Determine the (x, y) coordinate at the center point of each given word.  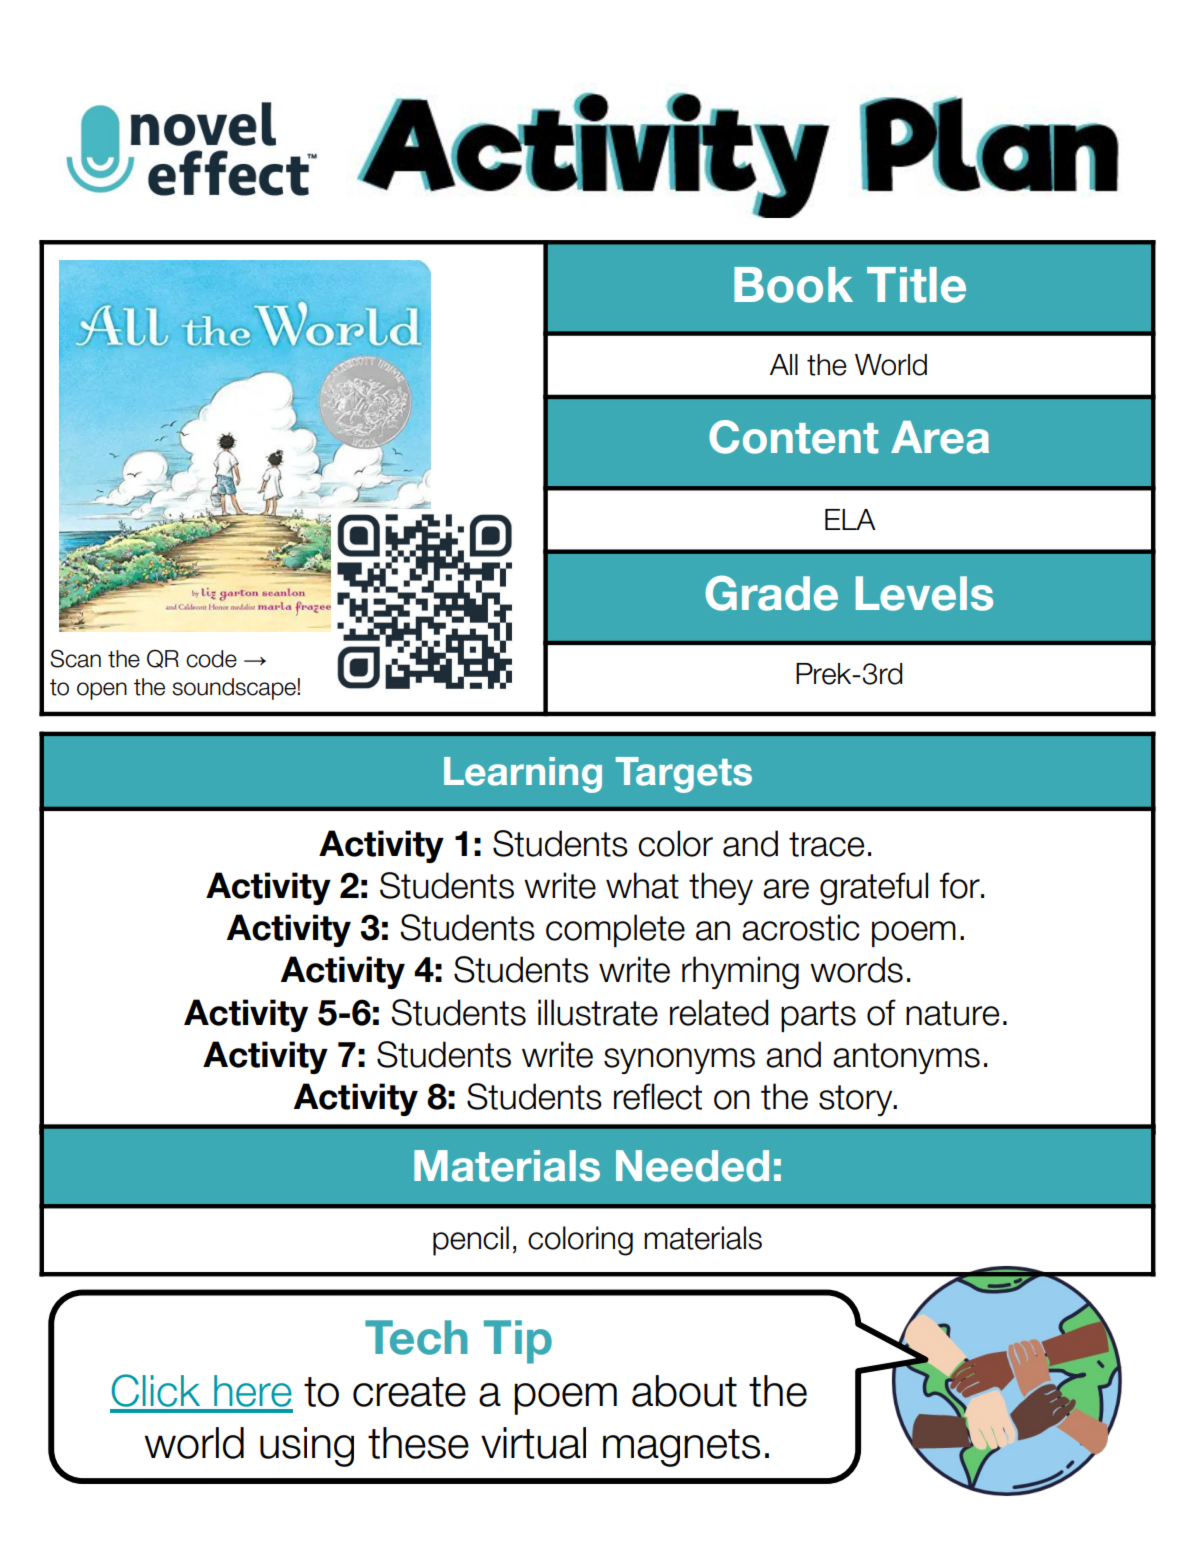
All (784, 364)
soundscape (235, 689)
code (211, 659)
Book (793, 285)
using (307, 1447)
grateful (874, 888)
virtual (533, 1443)
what (642, 885)
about (684, 1391)
